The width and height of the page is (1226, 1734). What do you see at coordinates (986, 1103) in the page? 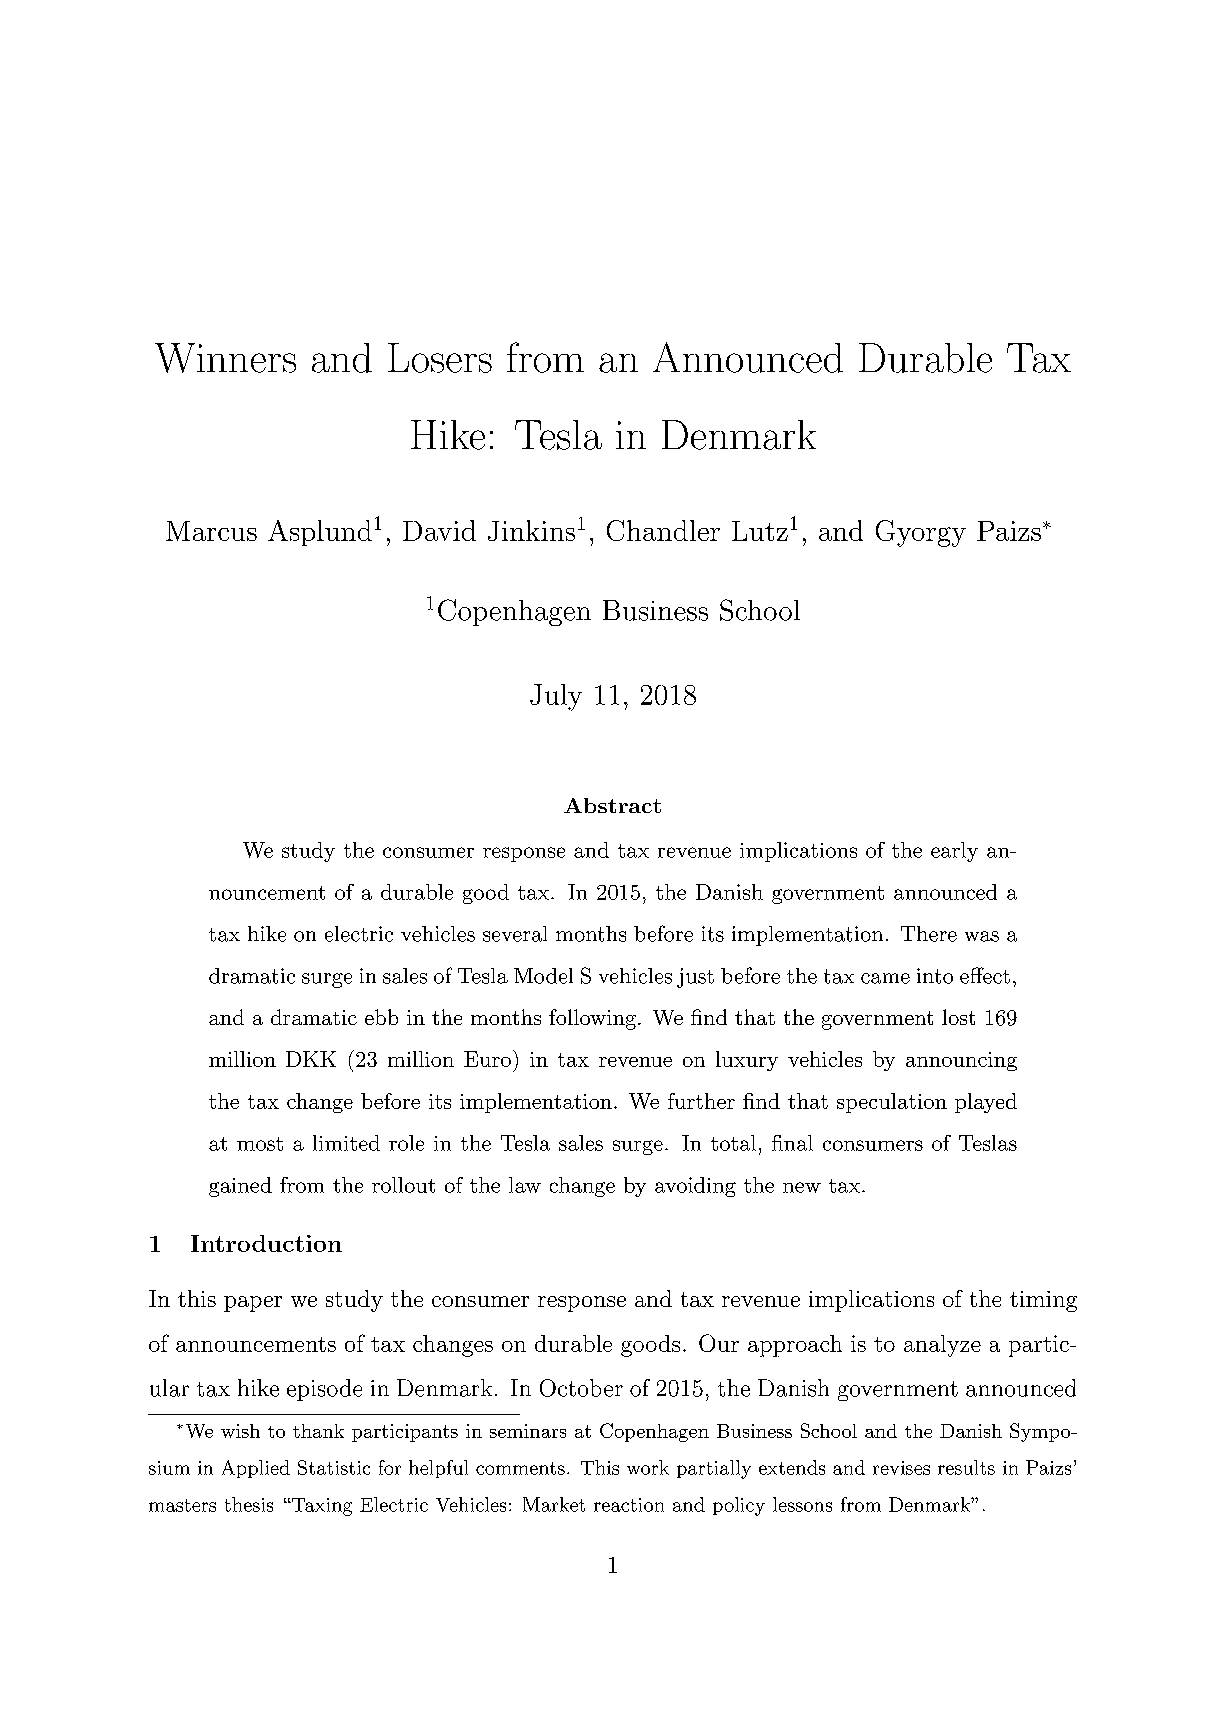
I see `played` at bounding box center [986, 1103].
